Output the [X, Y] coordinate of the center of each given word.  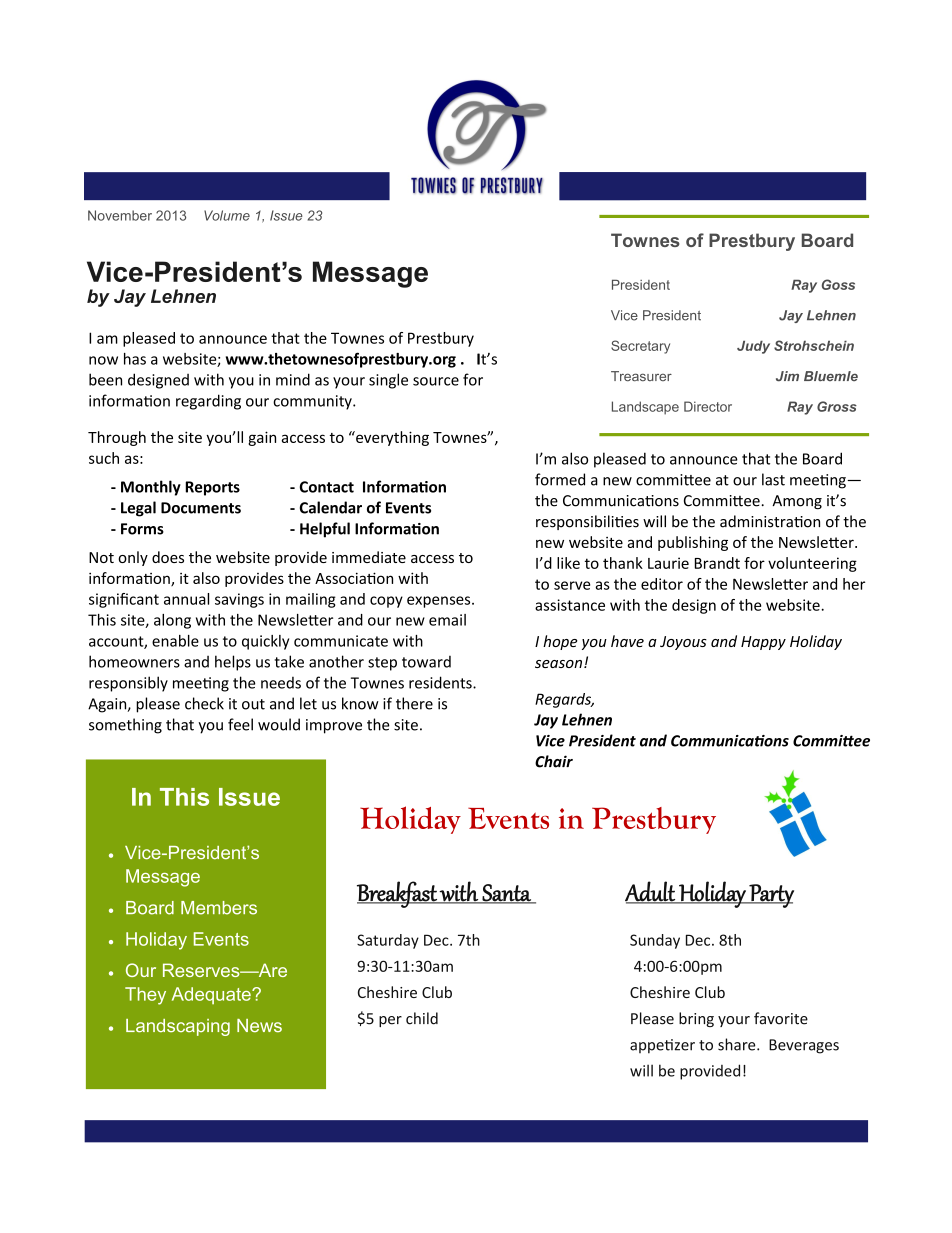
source [436, 381]
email [447, 620]
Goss [838, 284]
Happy [763, 643]
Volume [227, 215]
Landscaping [178, 1027]
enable [175, 641]
